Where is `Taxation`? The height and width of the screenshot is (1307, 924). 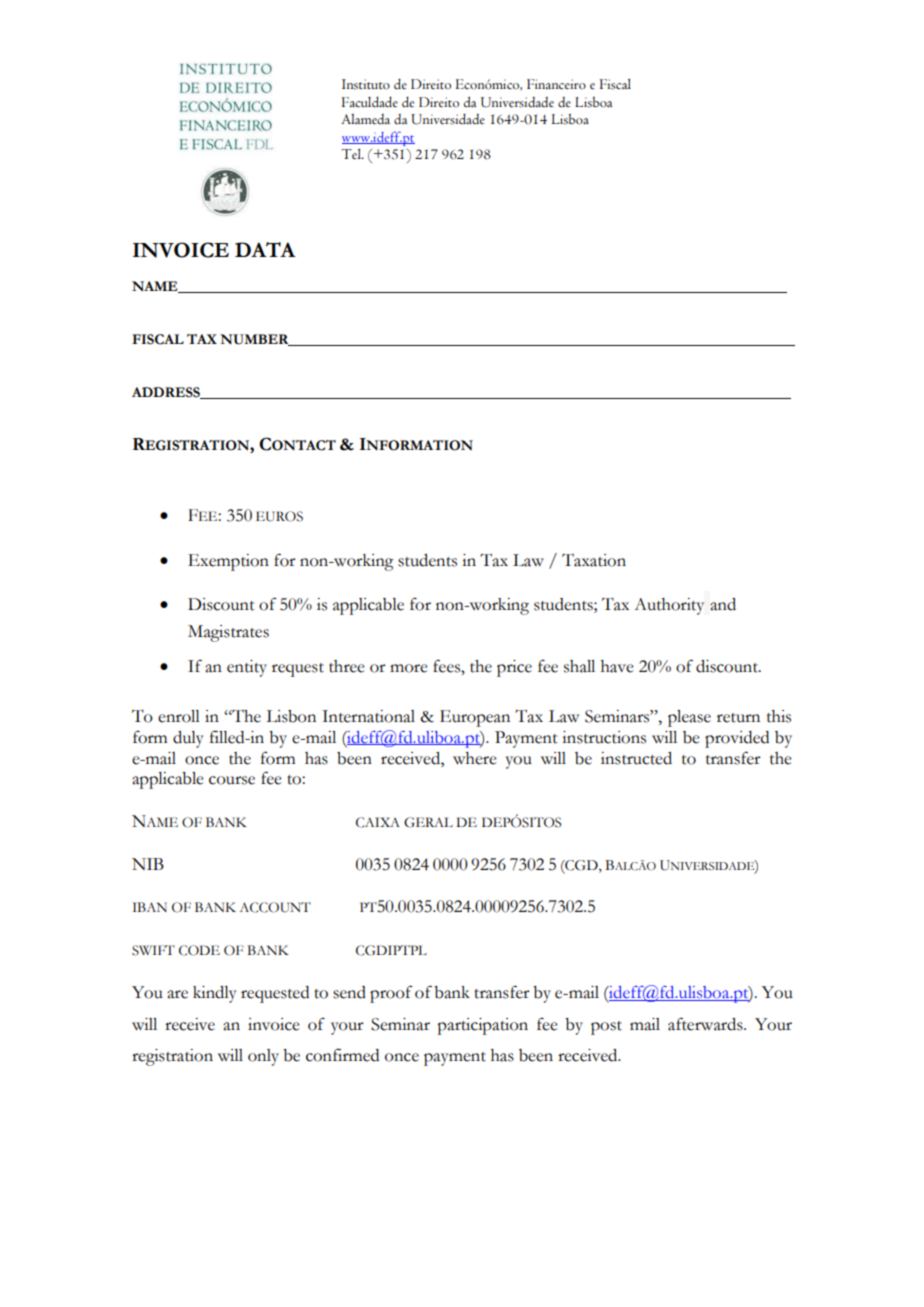
Taxation is located at coordinates (594, 560).
